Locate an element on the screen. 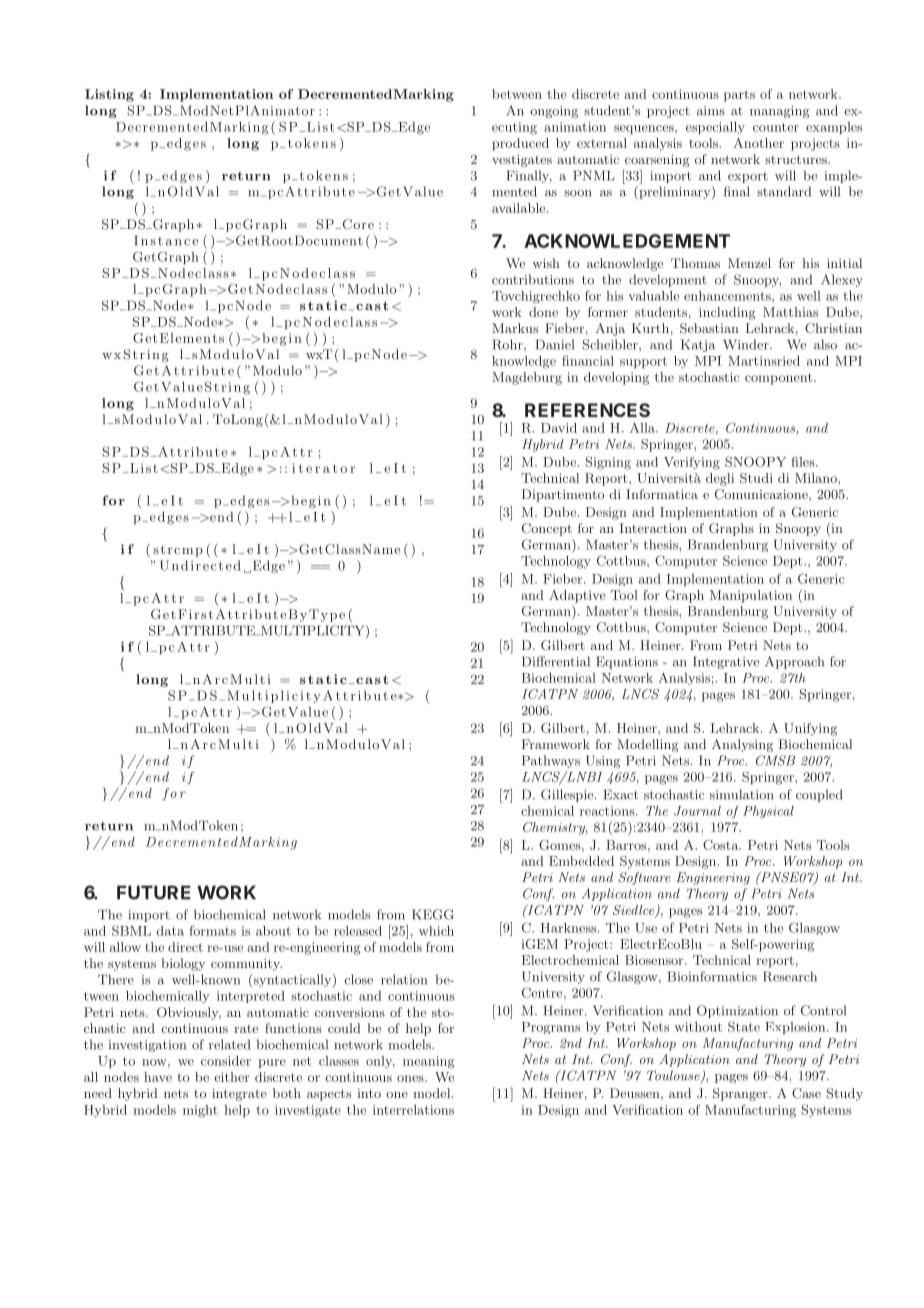  meaning is located at coordinates (429, 1062).
